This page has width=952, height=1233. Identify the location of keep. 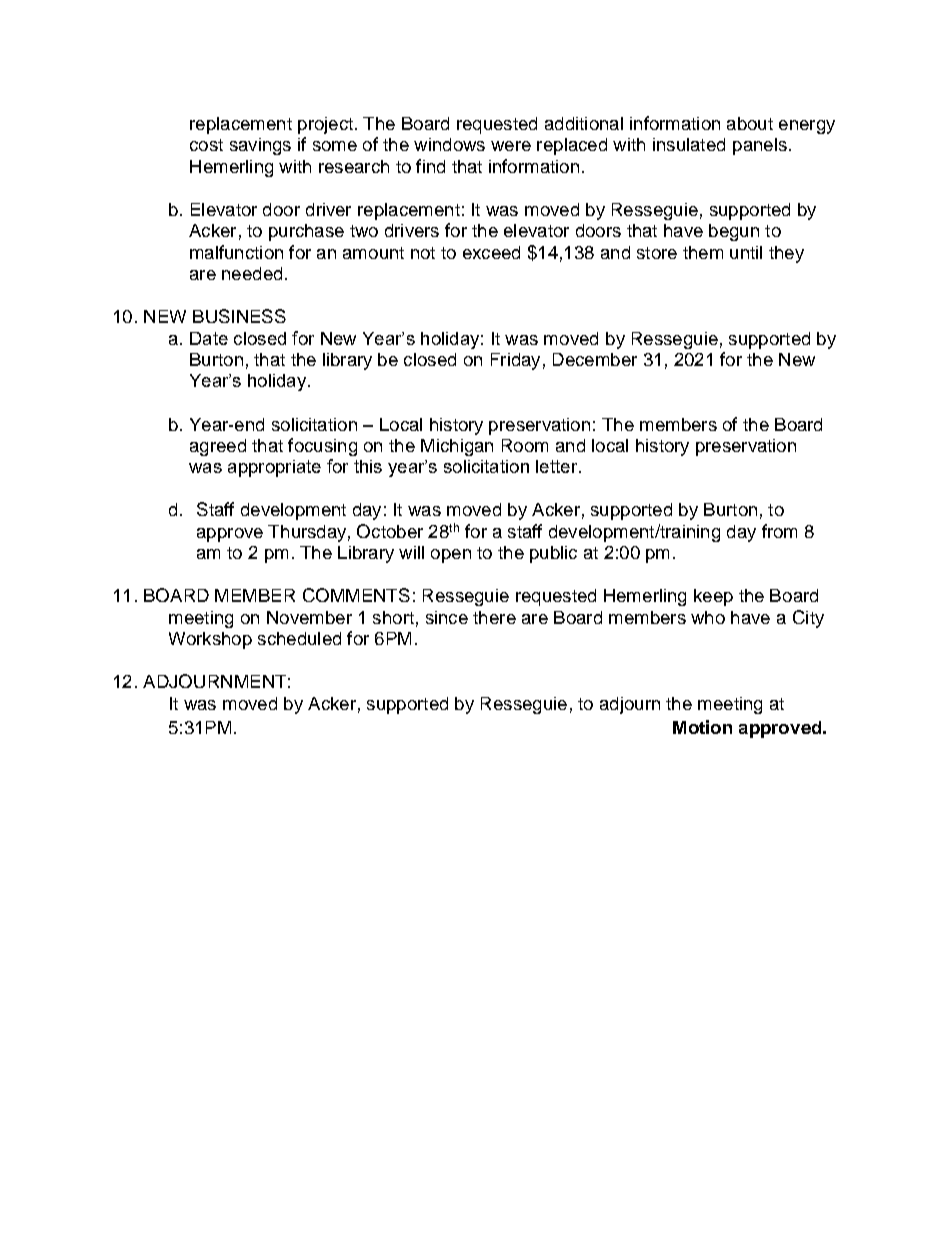
(713, 597).
